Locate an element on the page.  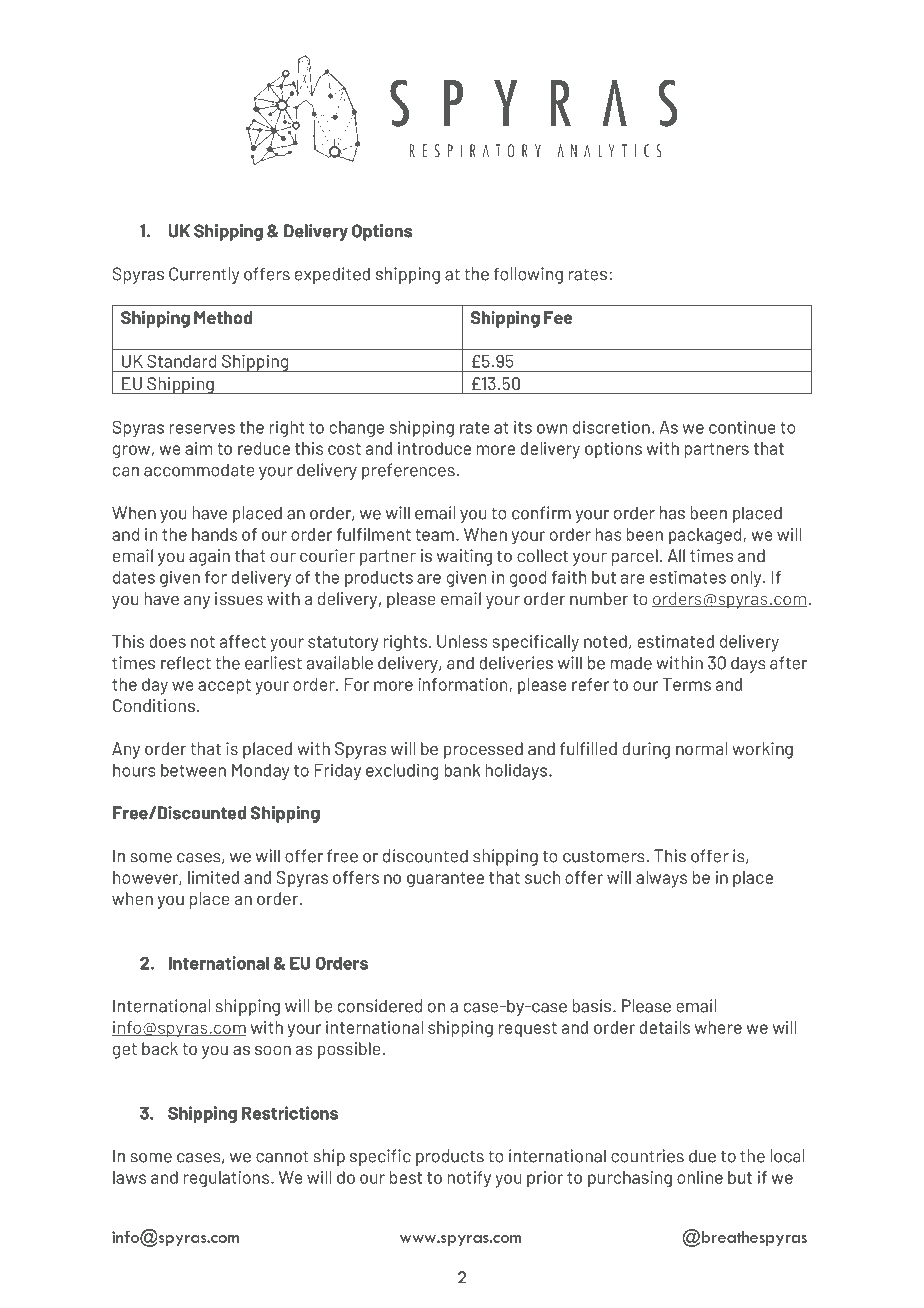
limited is located at coordinates (213, 877).
